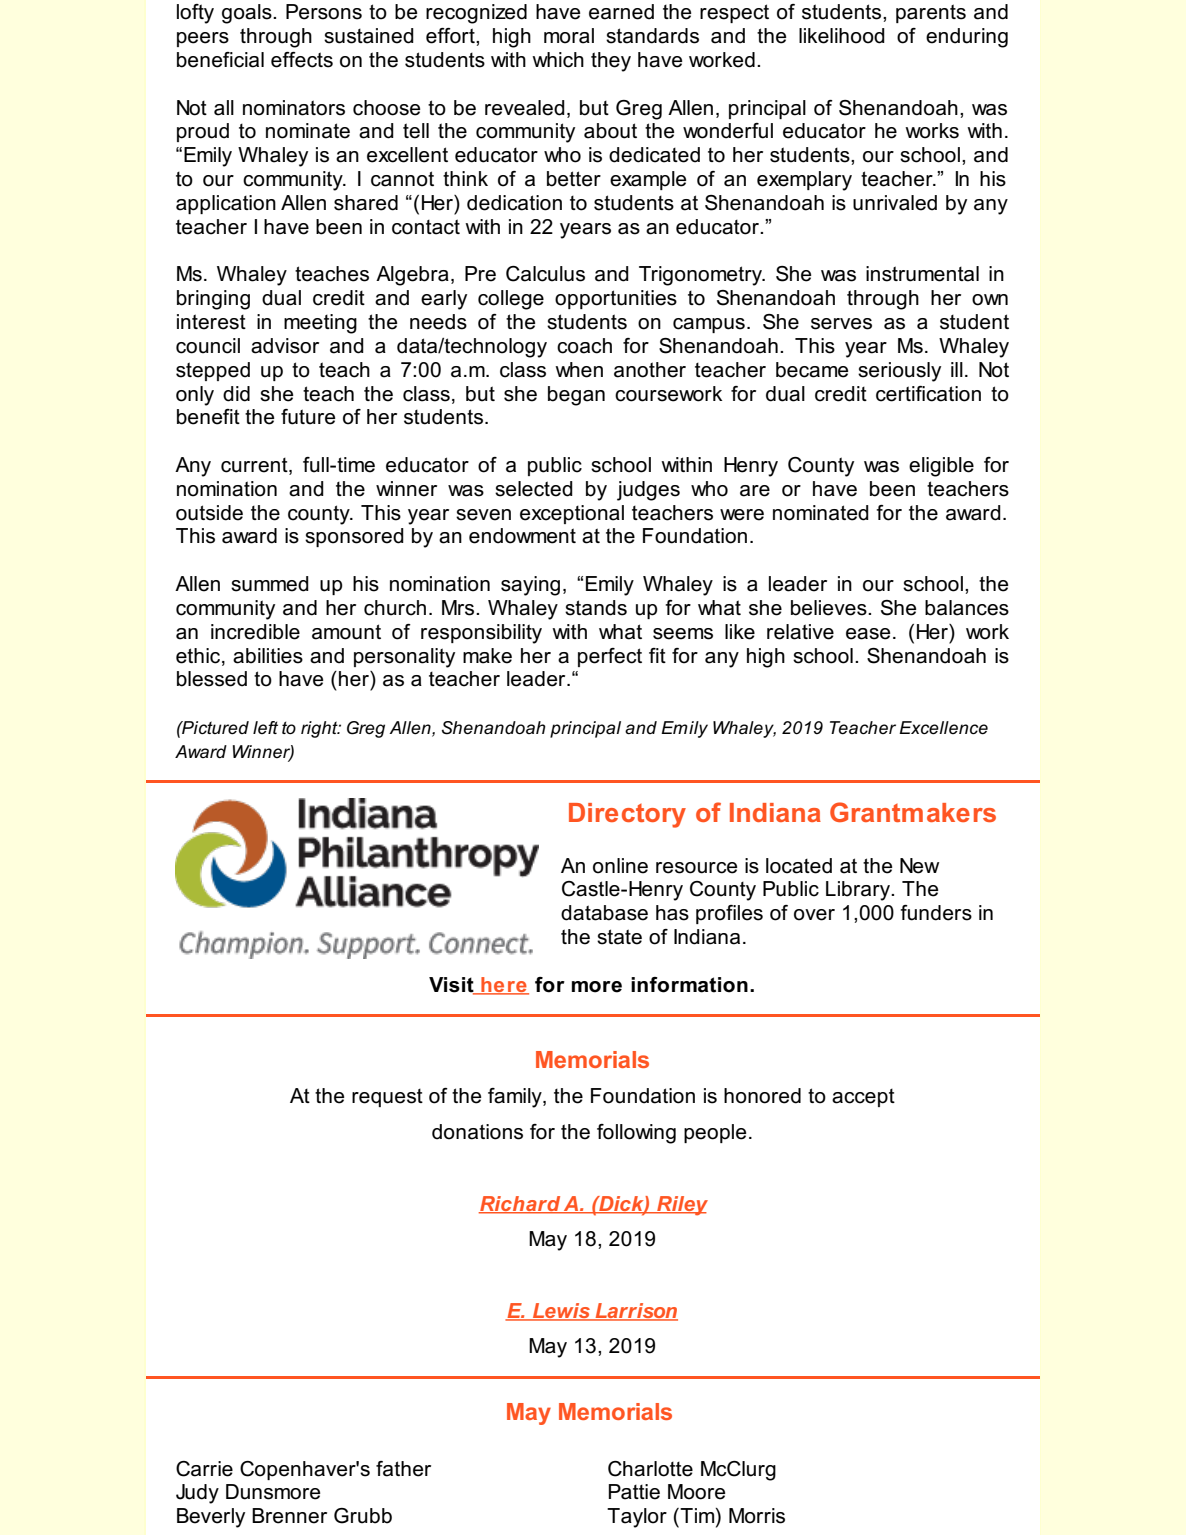 The image size is (1186, 1535). I want to click on Directory, so click(627, 815).
